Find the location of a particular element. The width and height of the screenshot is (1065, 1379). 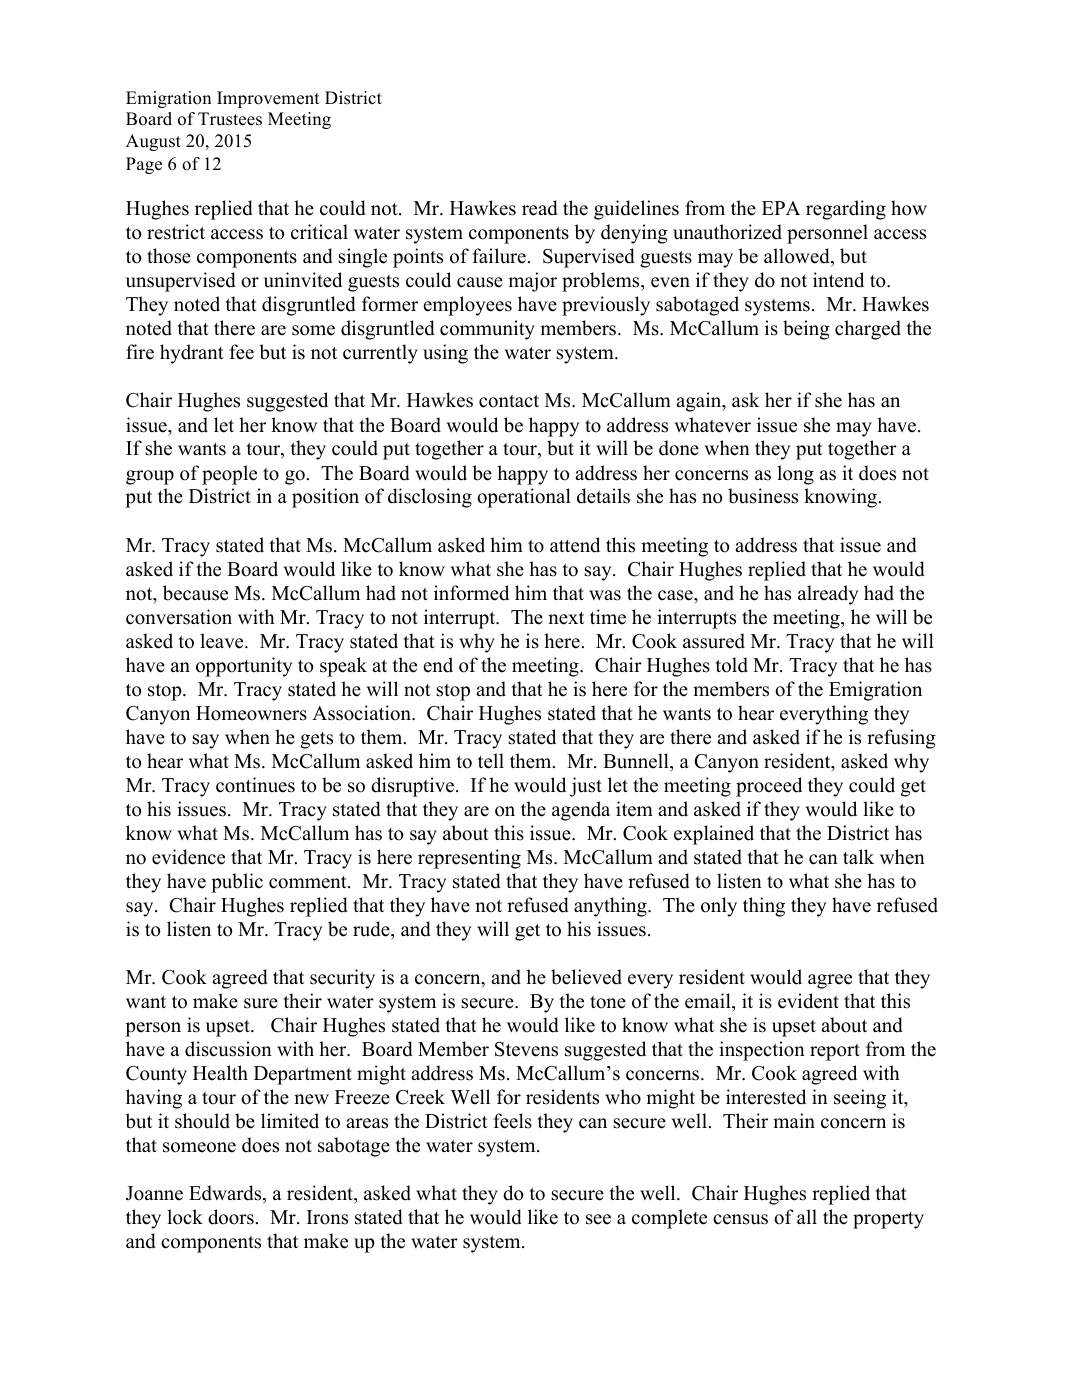

discussion is located at coordinates (228, 1049).
